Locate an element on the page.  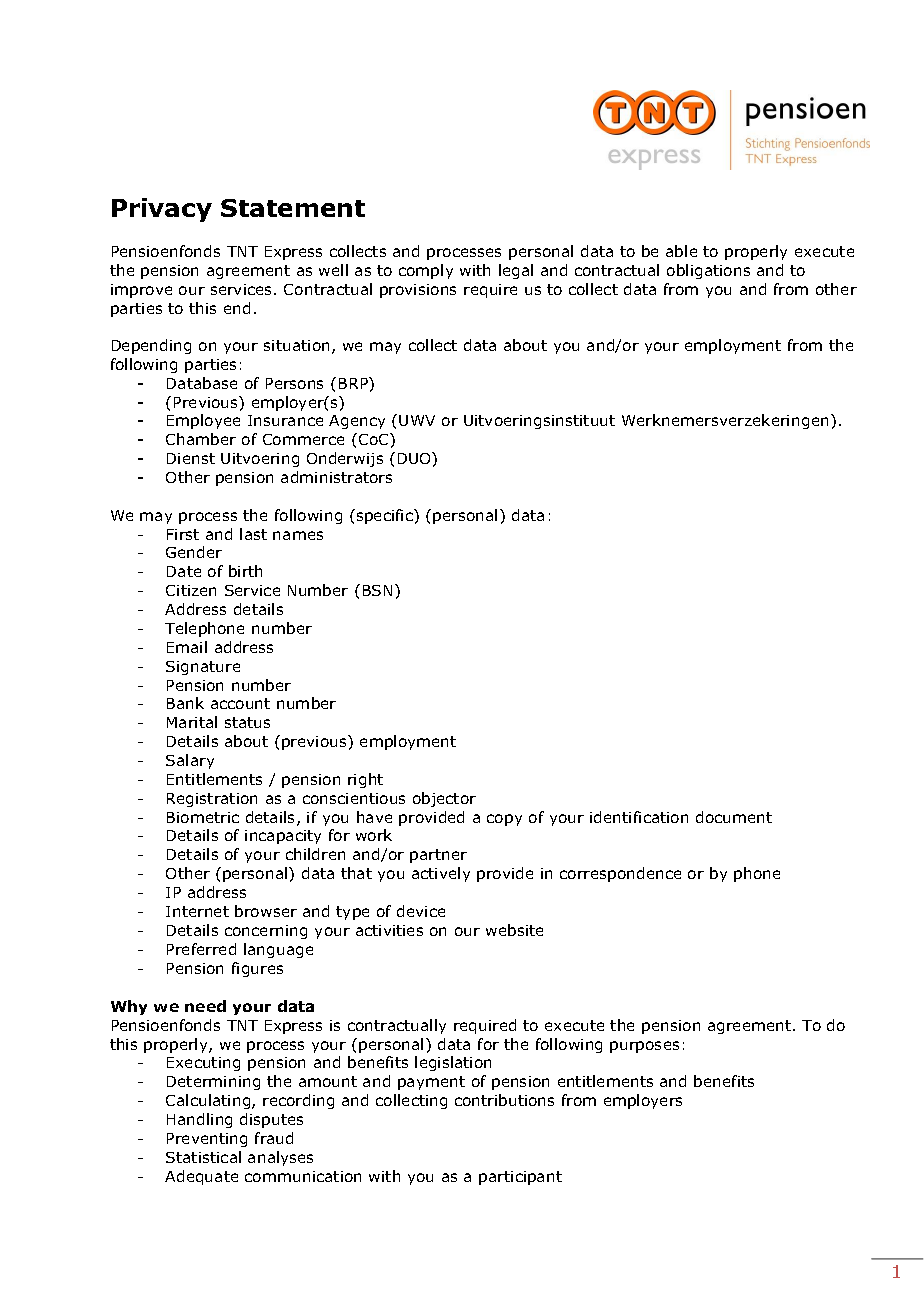
Biometric is located at coordinates (203, 817).
